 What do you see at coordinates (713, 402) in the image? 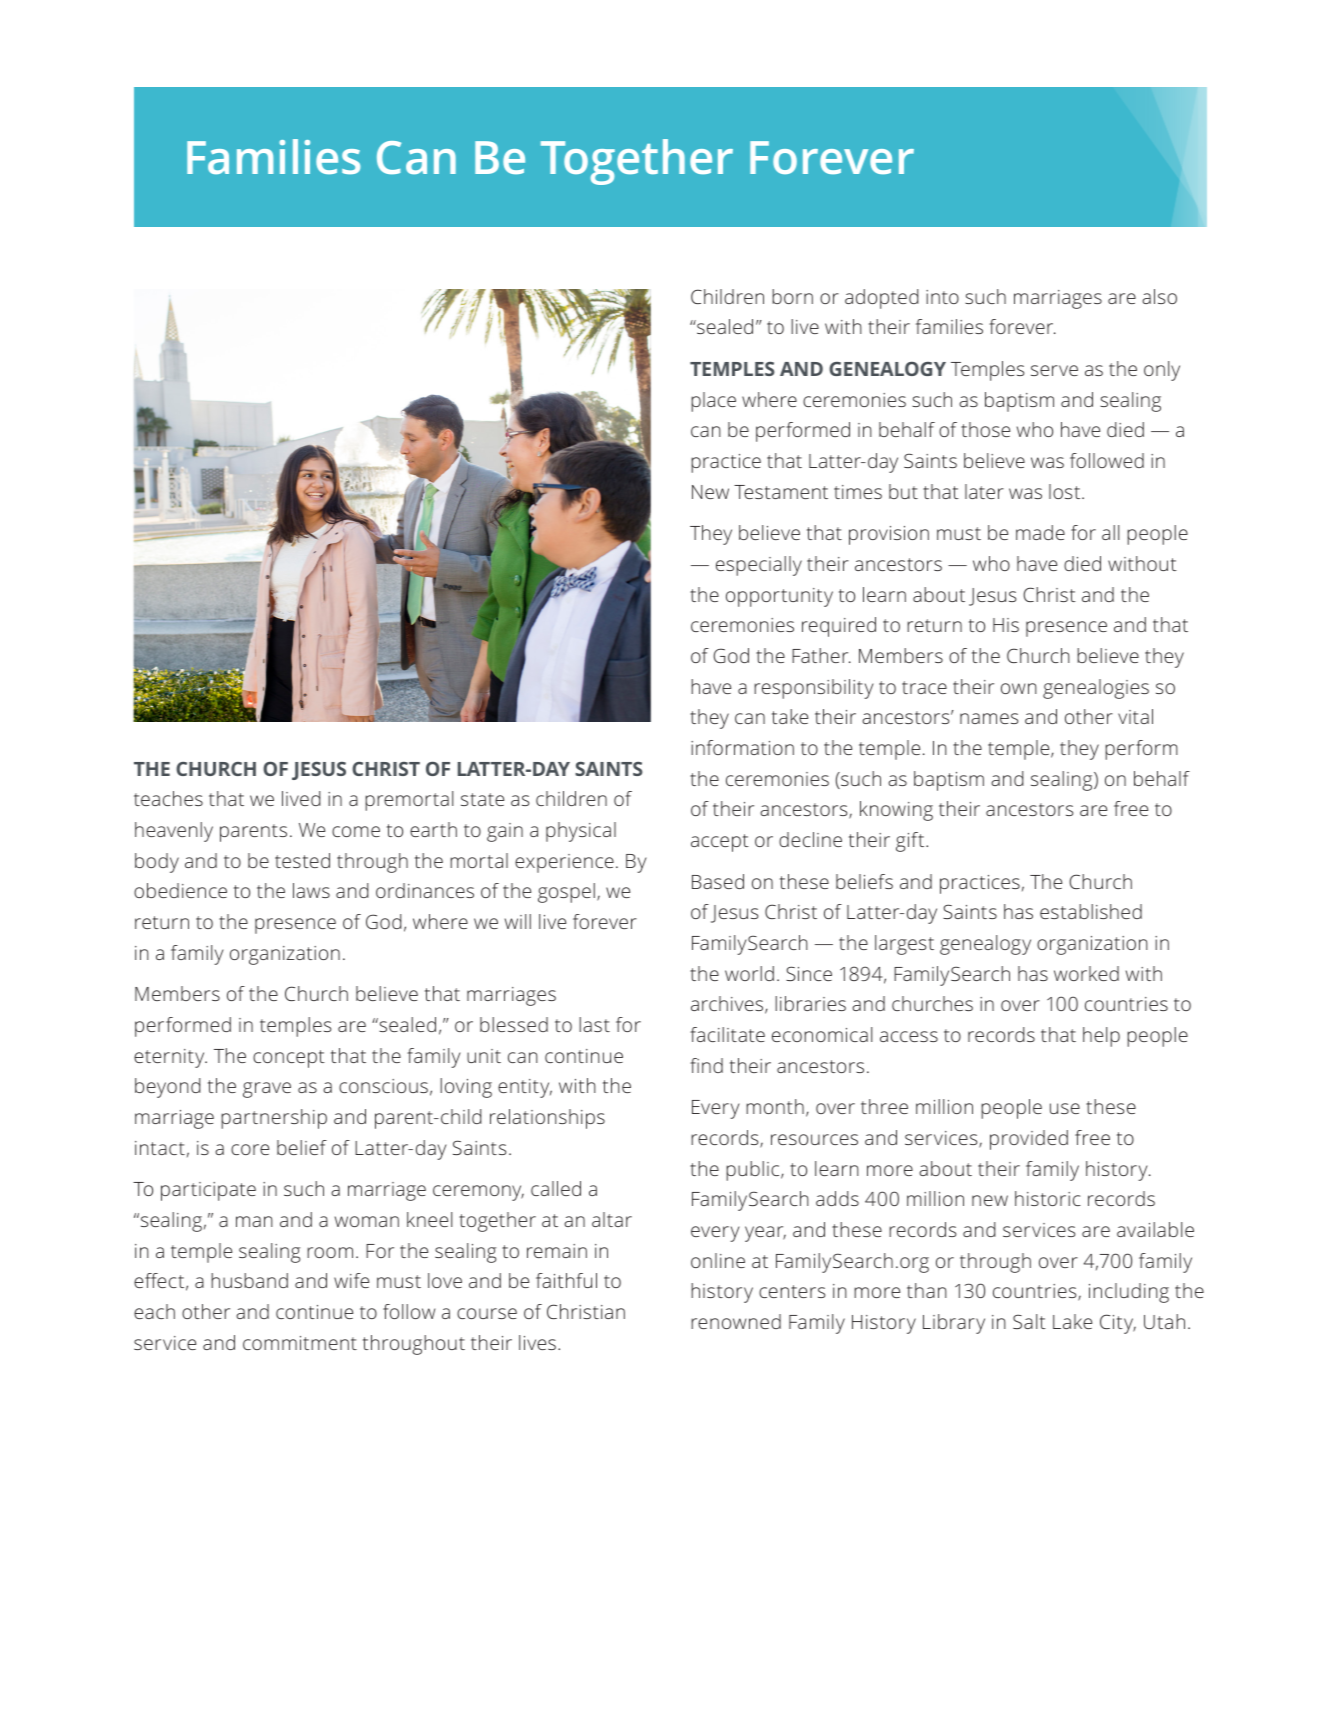
I see `place` at bounding box center [713, 402].
